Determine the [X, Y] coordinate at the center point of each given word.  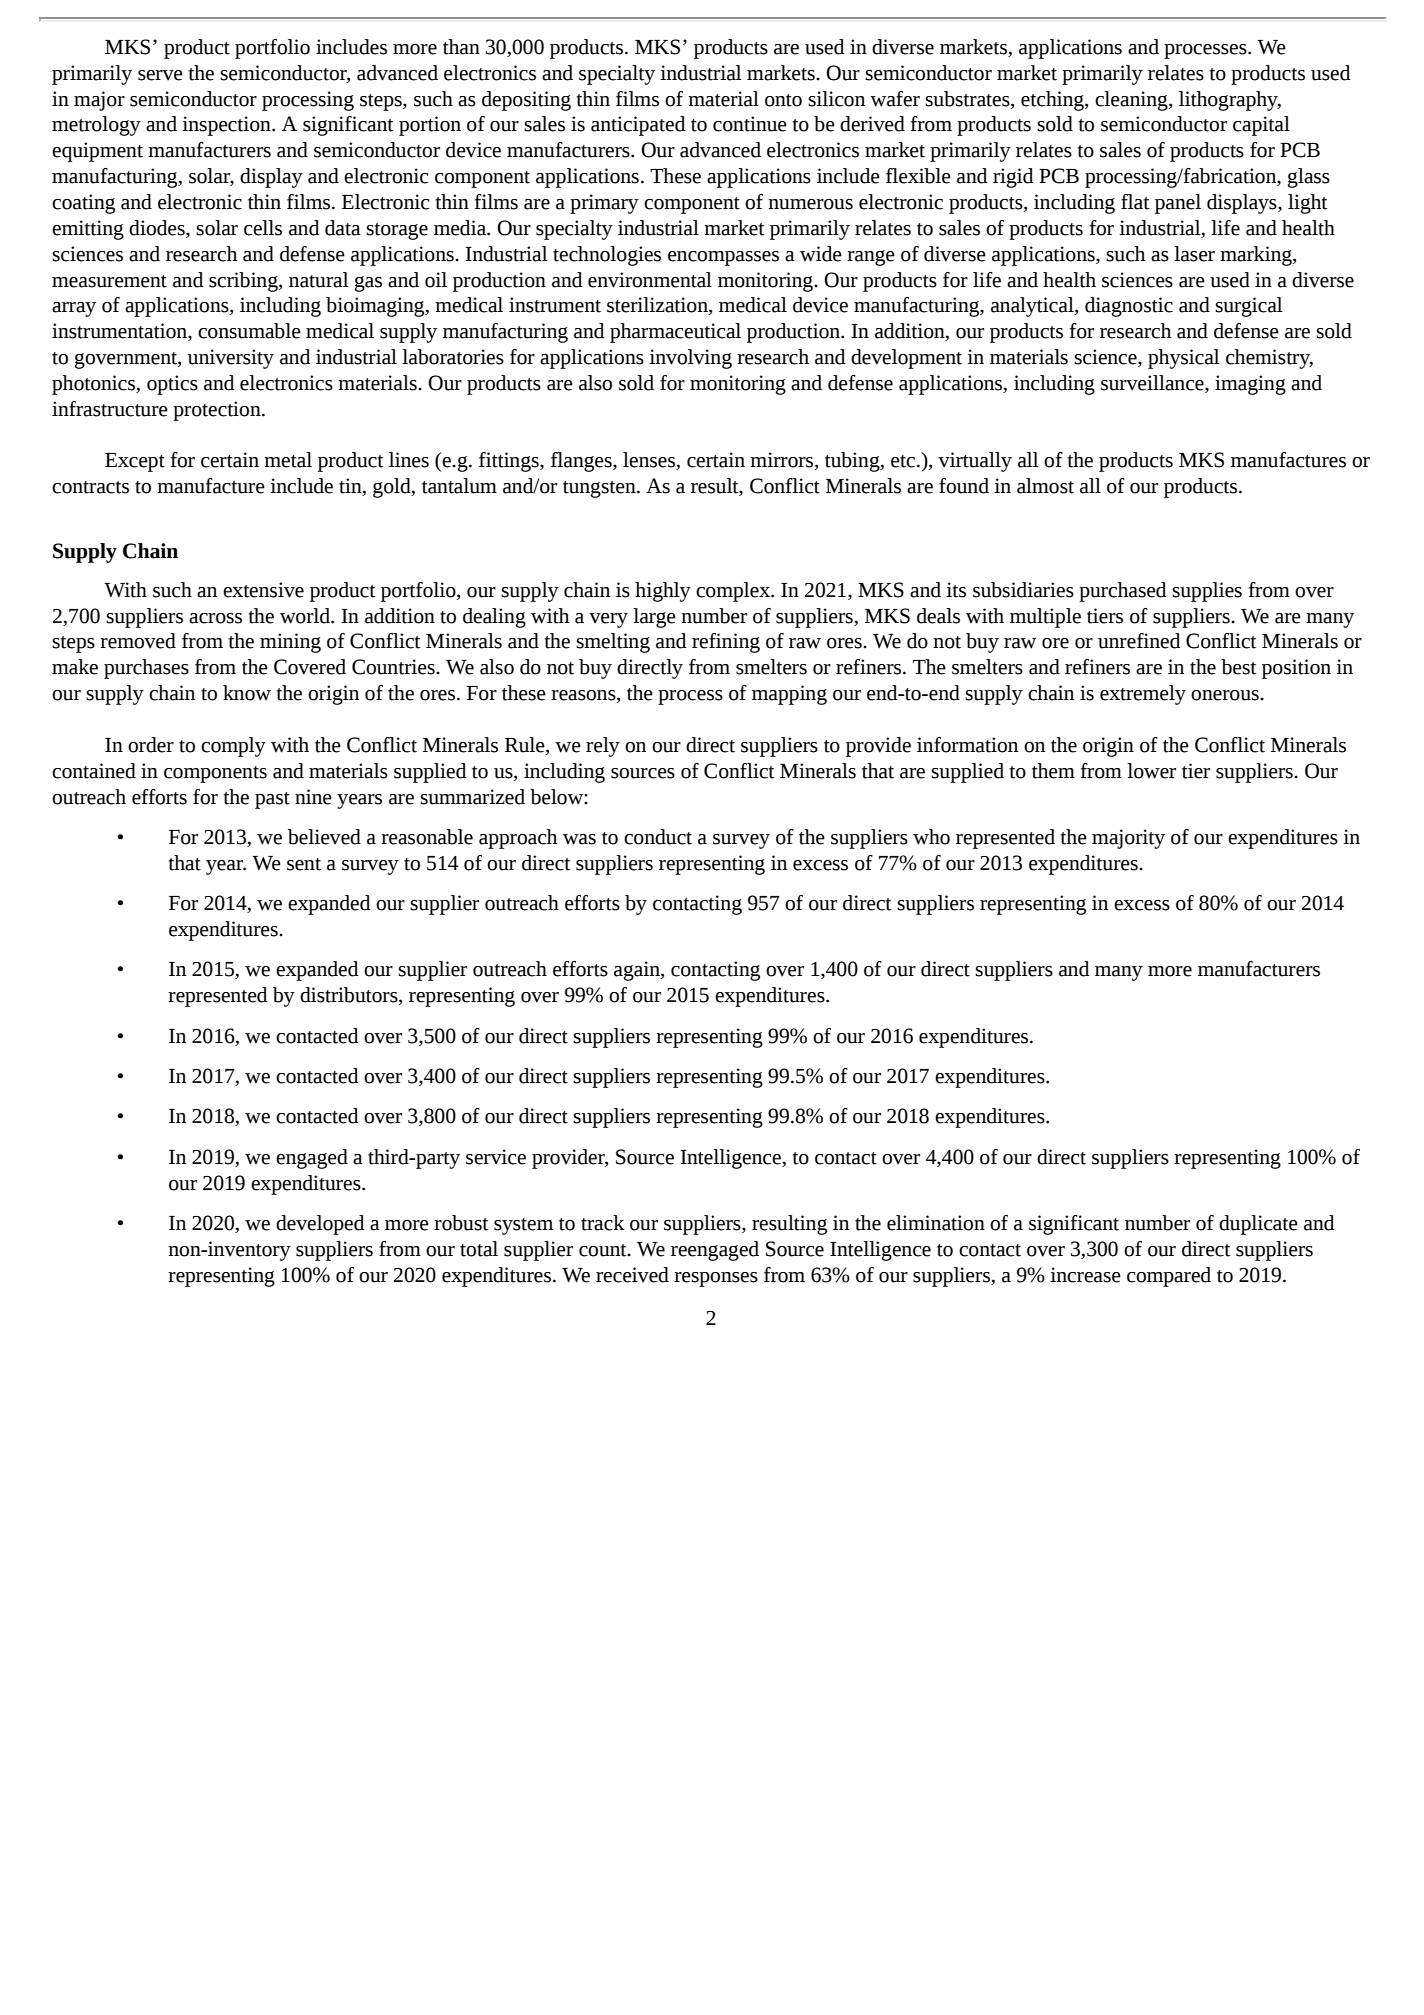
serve [160, 75]
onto [783, 100]
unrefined [1139, 641]
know [247, 693]
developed [320, 1225]
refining [726, 643]
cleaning [1132, 101]
